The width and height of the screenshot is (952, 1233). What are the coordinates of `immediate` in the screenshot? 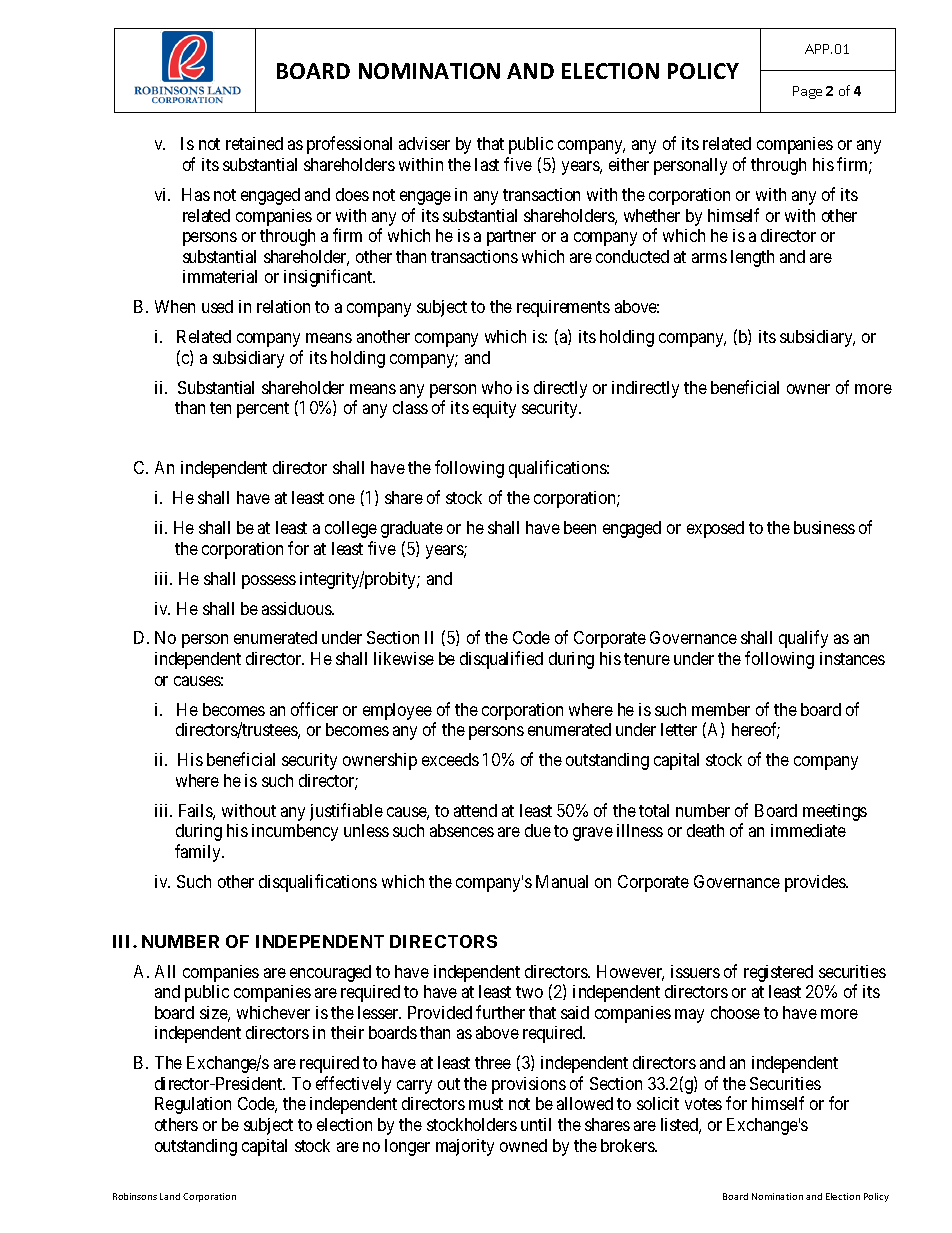 It's located at (808, 830).
